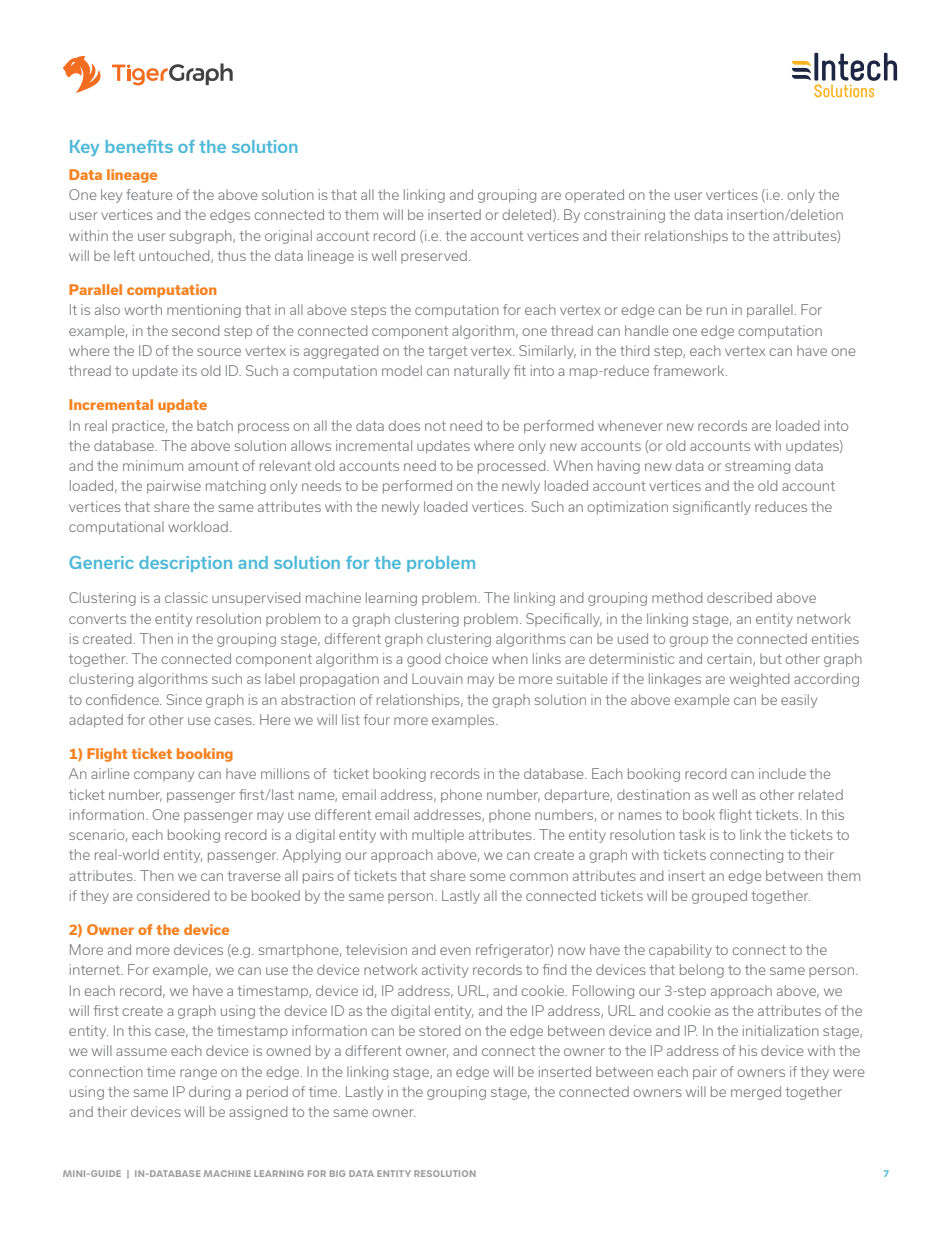 The image size is (952, 1233). I want to click on preserved, so click(434, 256).
